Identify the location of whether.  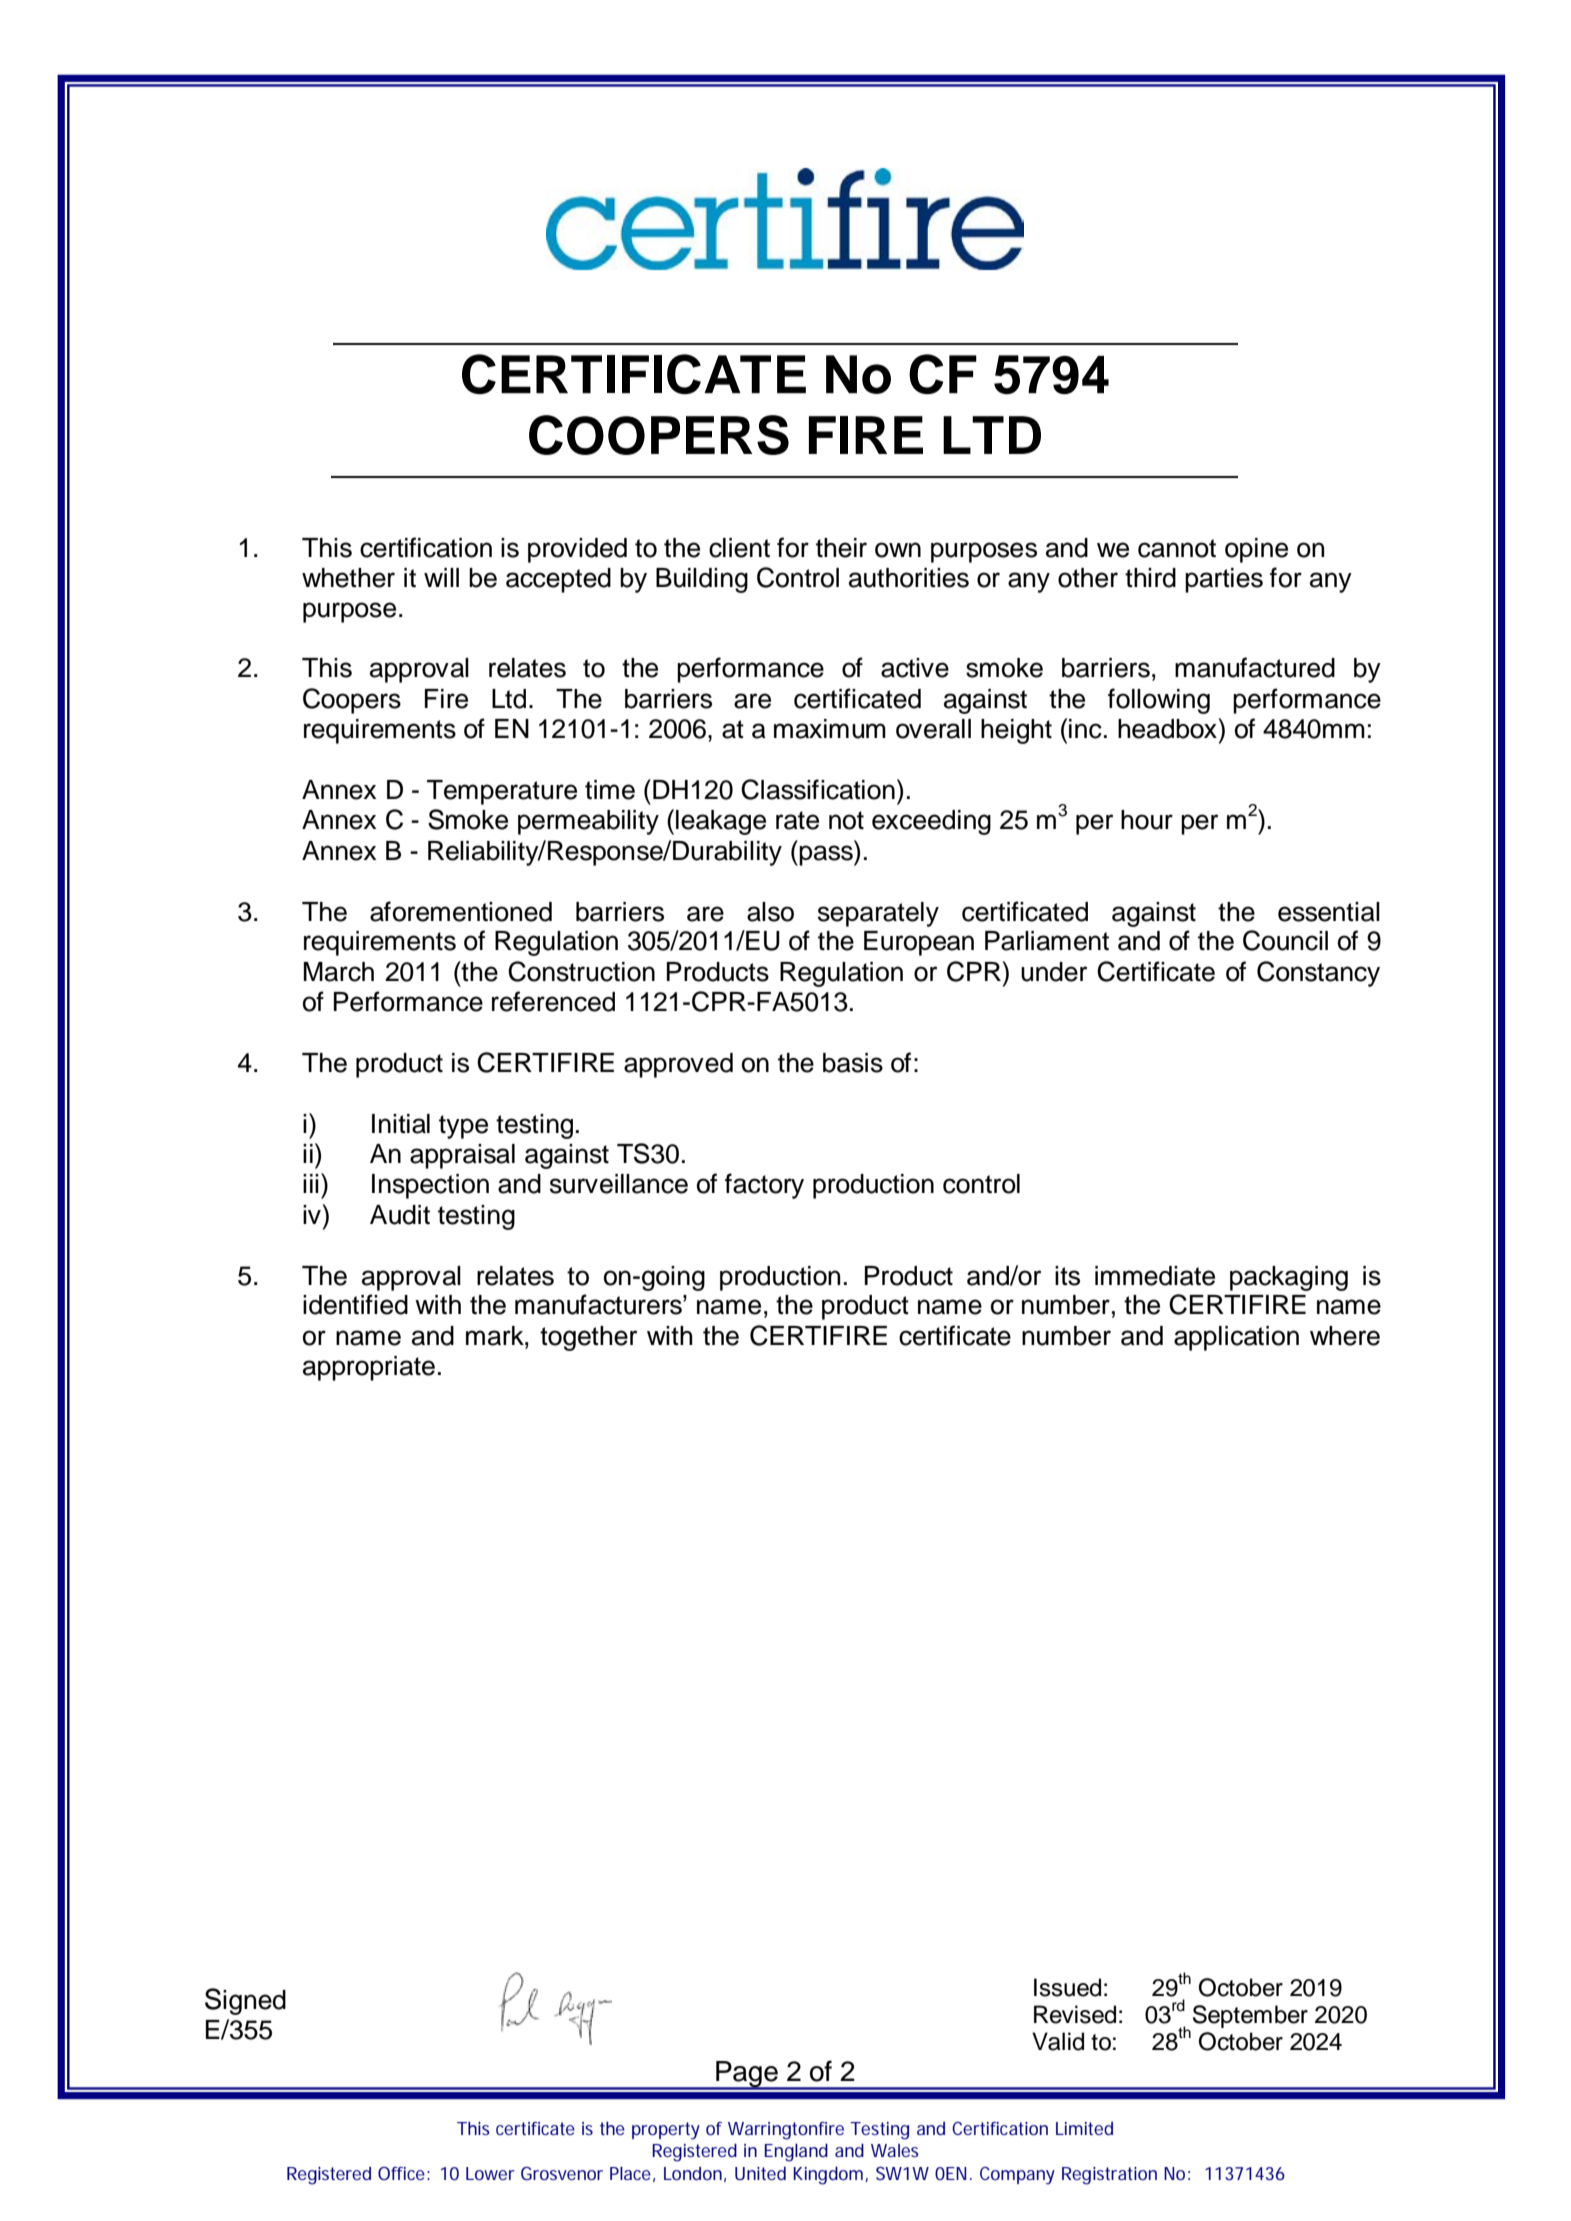
(348, 578).
